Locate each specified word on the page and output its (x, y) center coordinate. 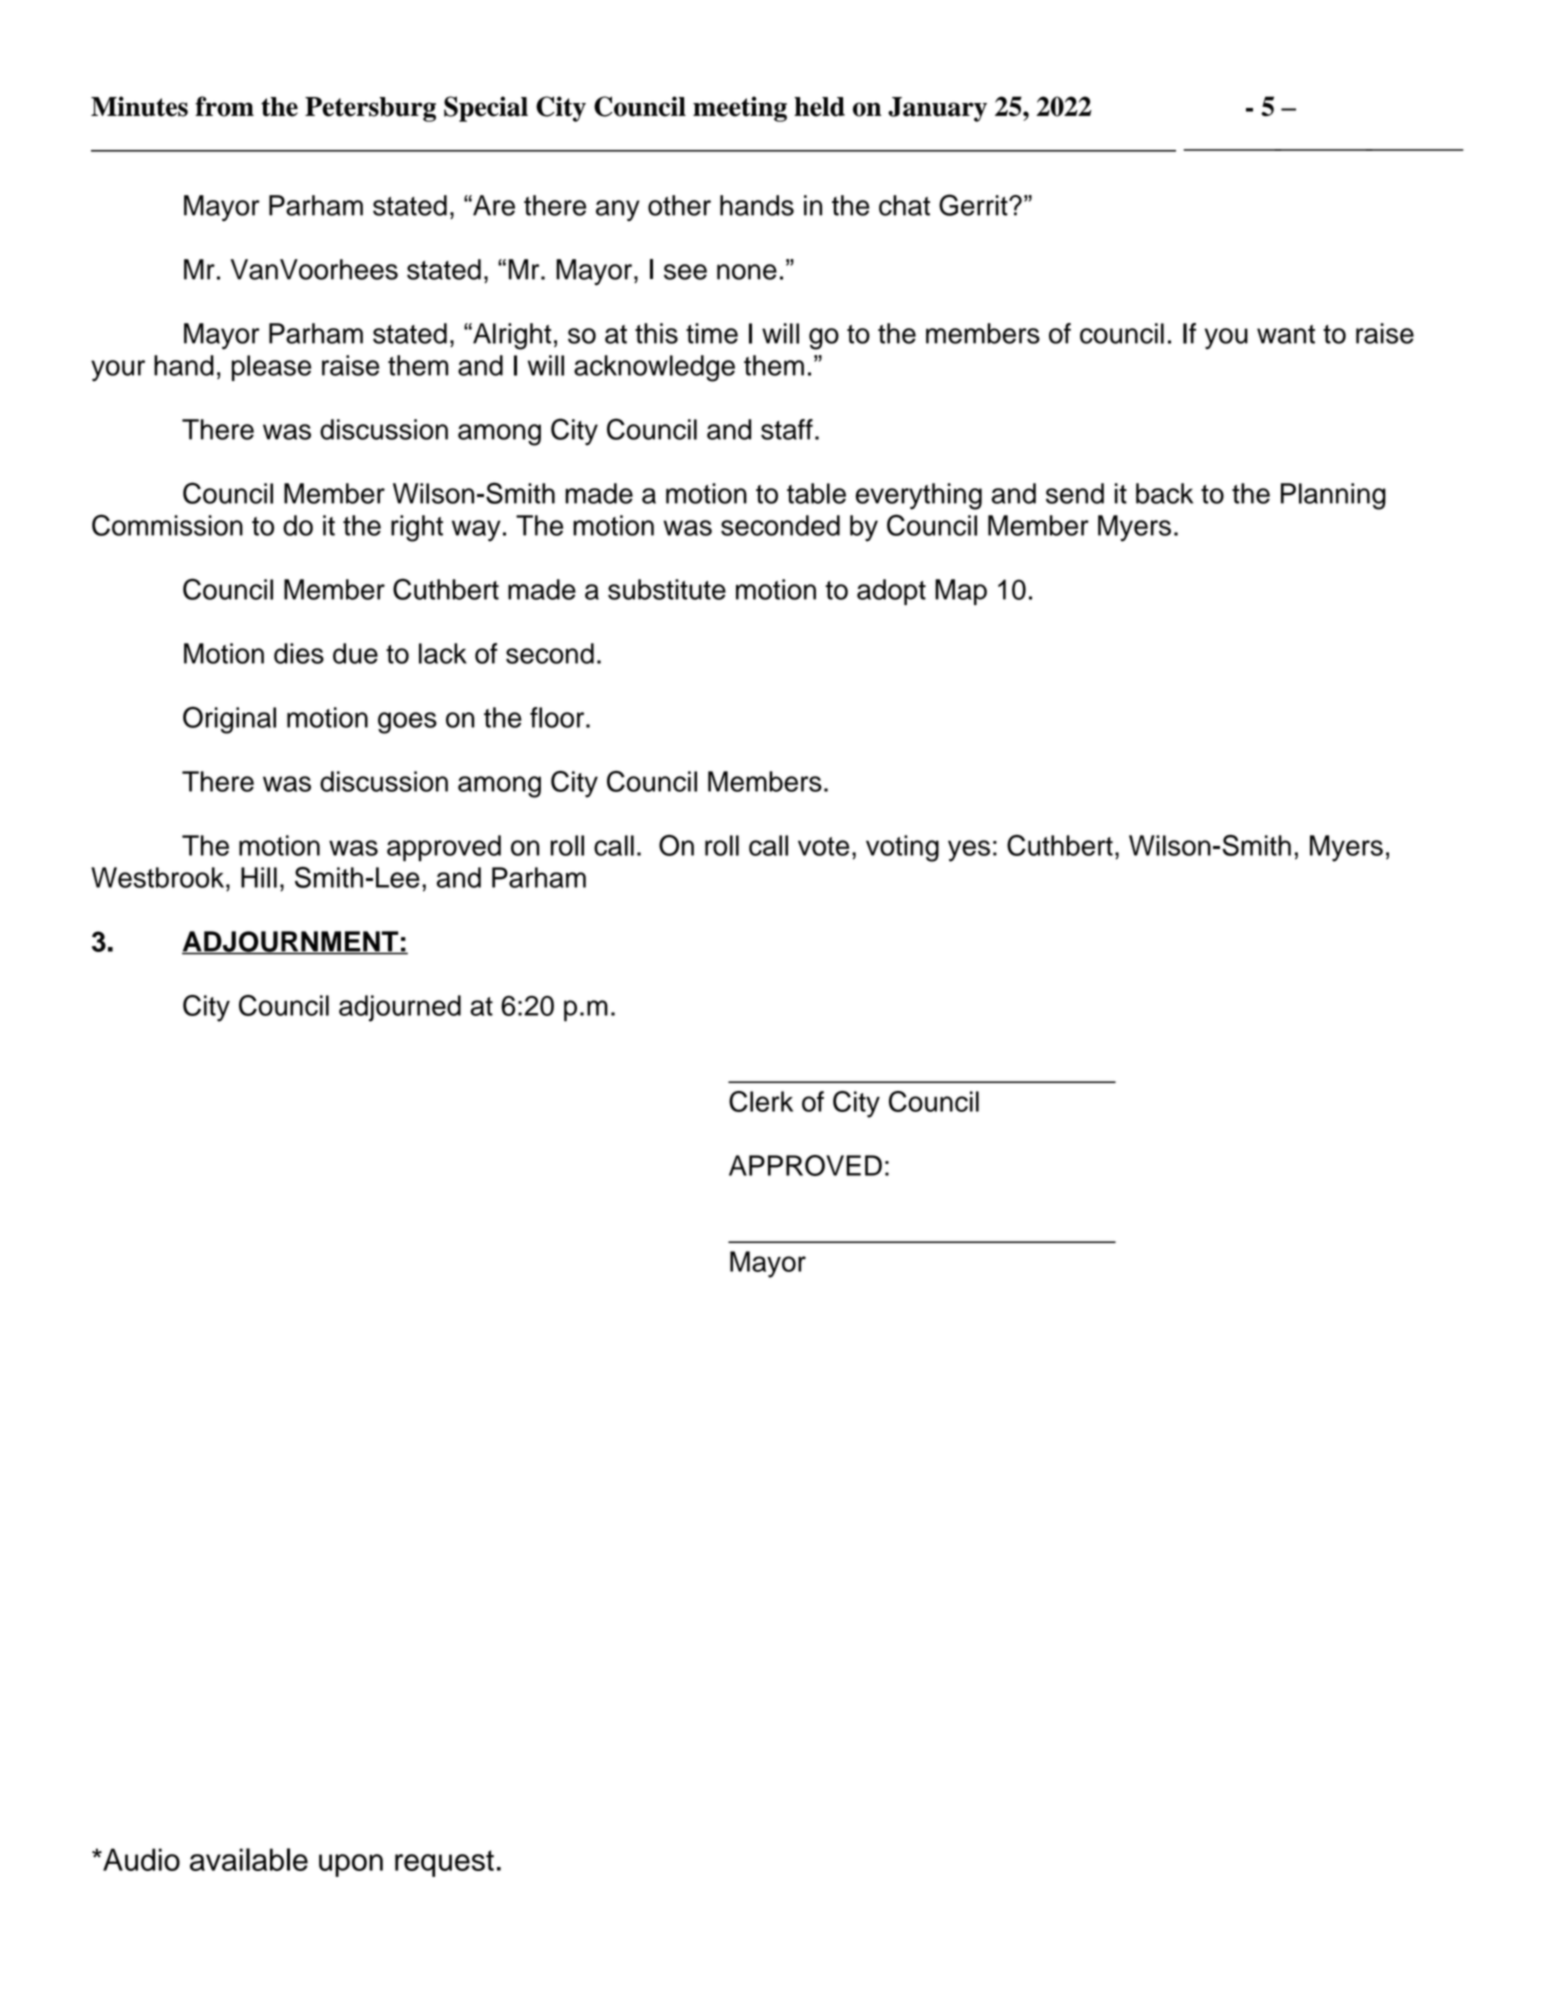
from (224, 106)
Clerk (761, 1101)
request (444, 1863)
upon (351, 1865)
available (249, 1859)
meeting (740, 109)
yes (969, 851)
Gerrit (974, 205)
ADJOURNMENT (291, 942)
